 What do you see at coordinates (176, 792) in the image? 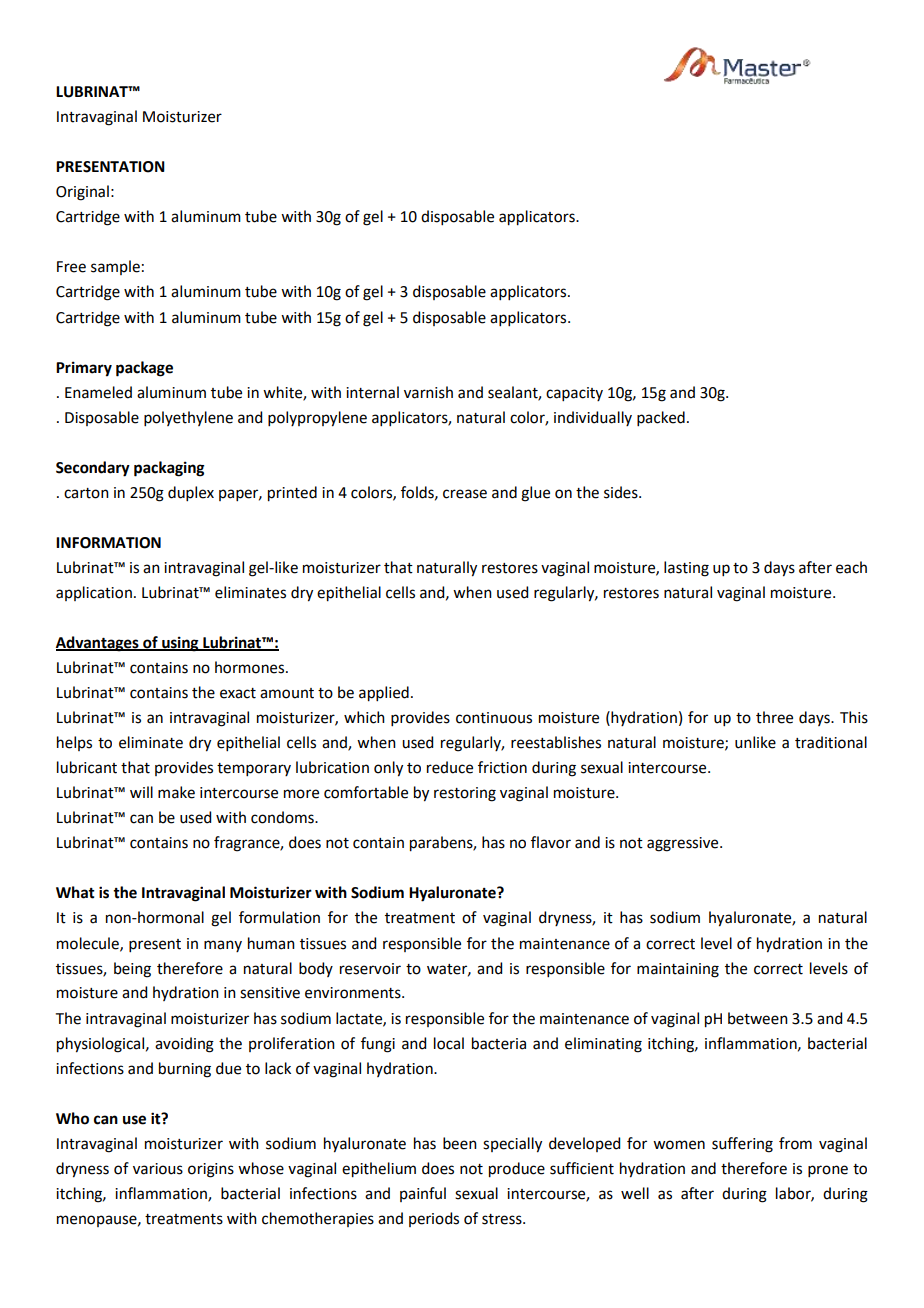
I see `make` at bounding box center [176, 792].
